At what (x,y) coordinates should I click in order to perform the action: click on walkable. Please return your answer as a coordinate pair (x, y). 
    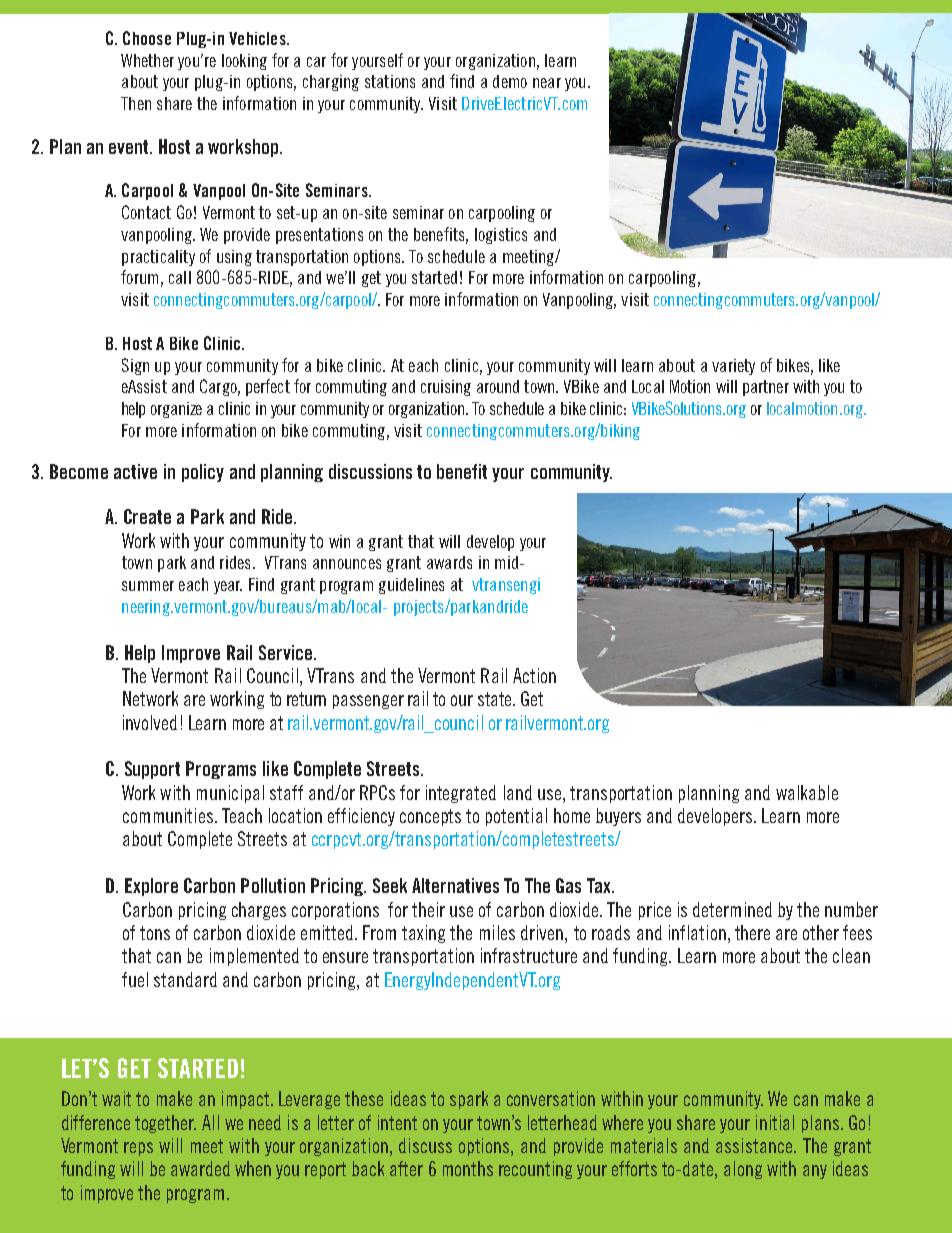
    Looking at the image, I should click on (807, 792).
